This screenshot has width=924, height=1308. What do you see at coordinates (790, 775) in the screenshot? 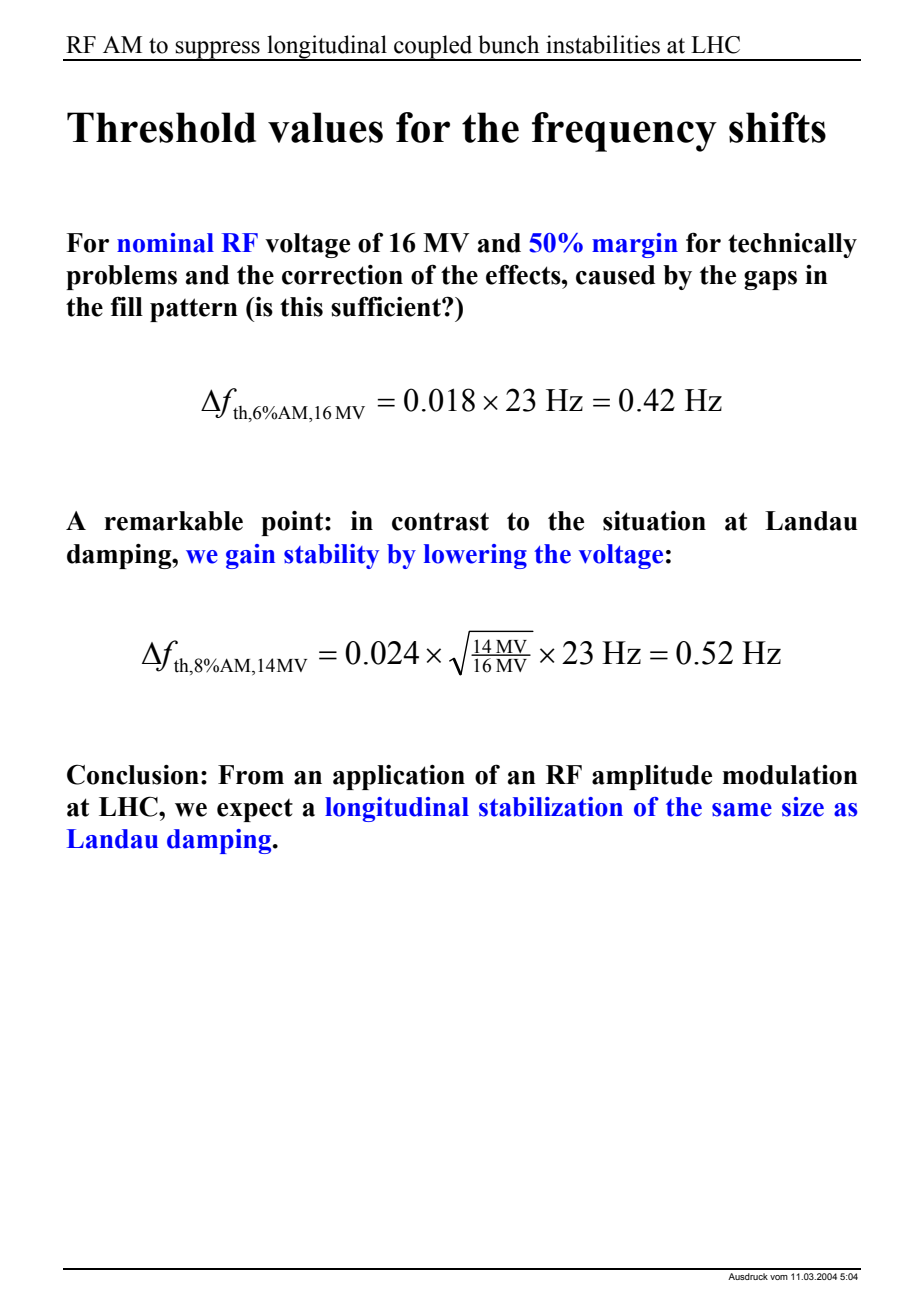
I see `modulation` at bounding box center [790, 775].
